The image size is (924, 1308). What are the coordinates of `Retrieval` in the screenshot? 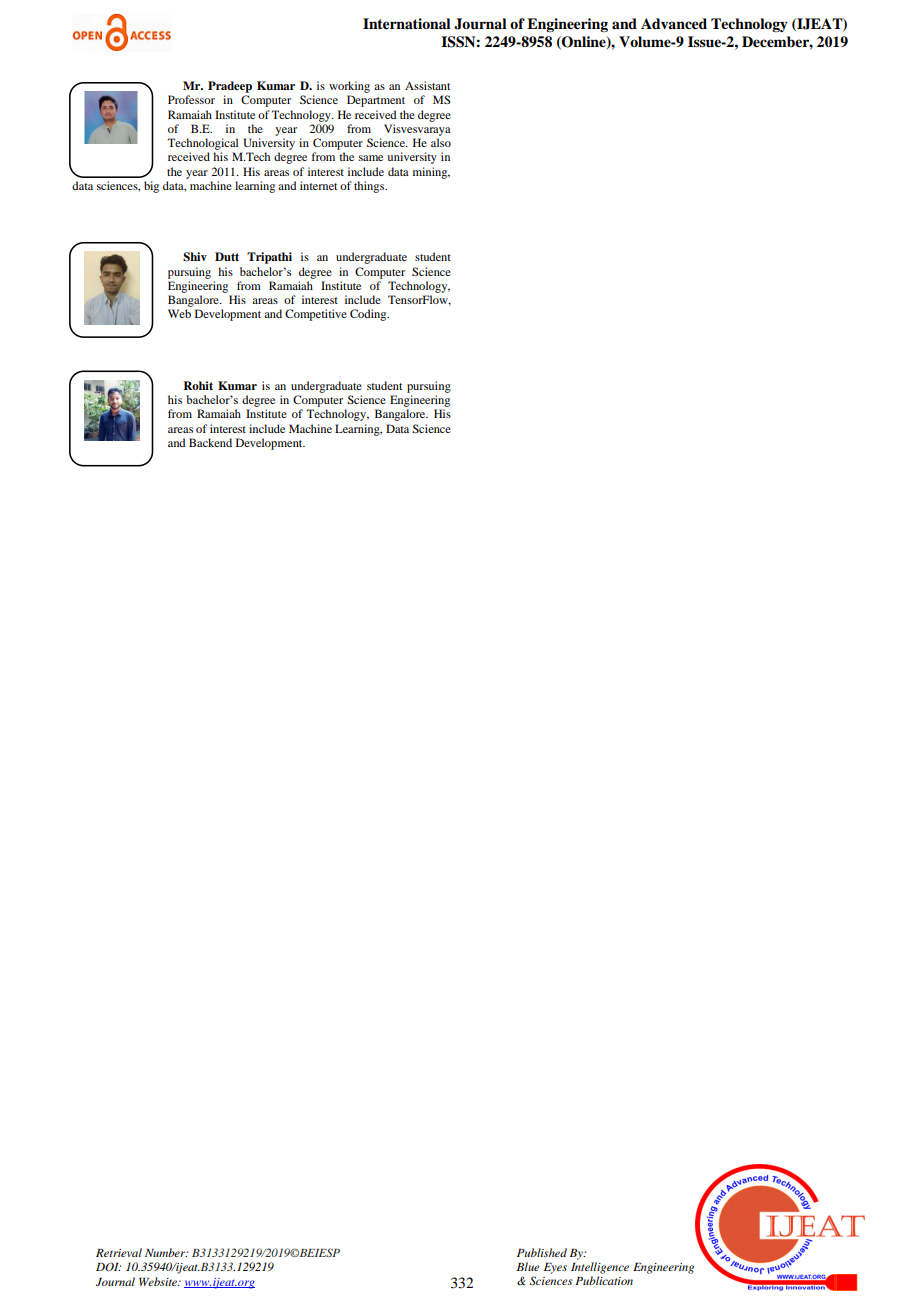 It's located at (119, 1252).
